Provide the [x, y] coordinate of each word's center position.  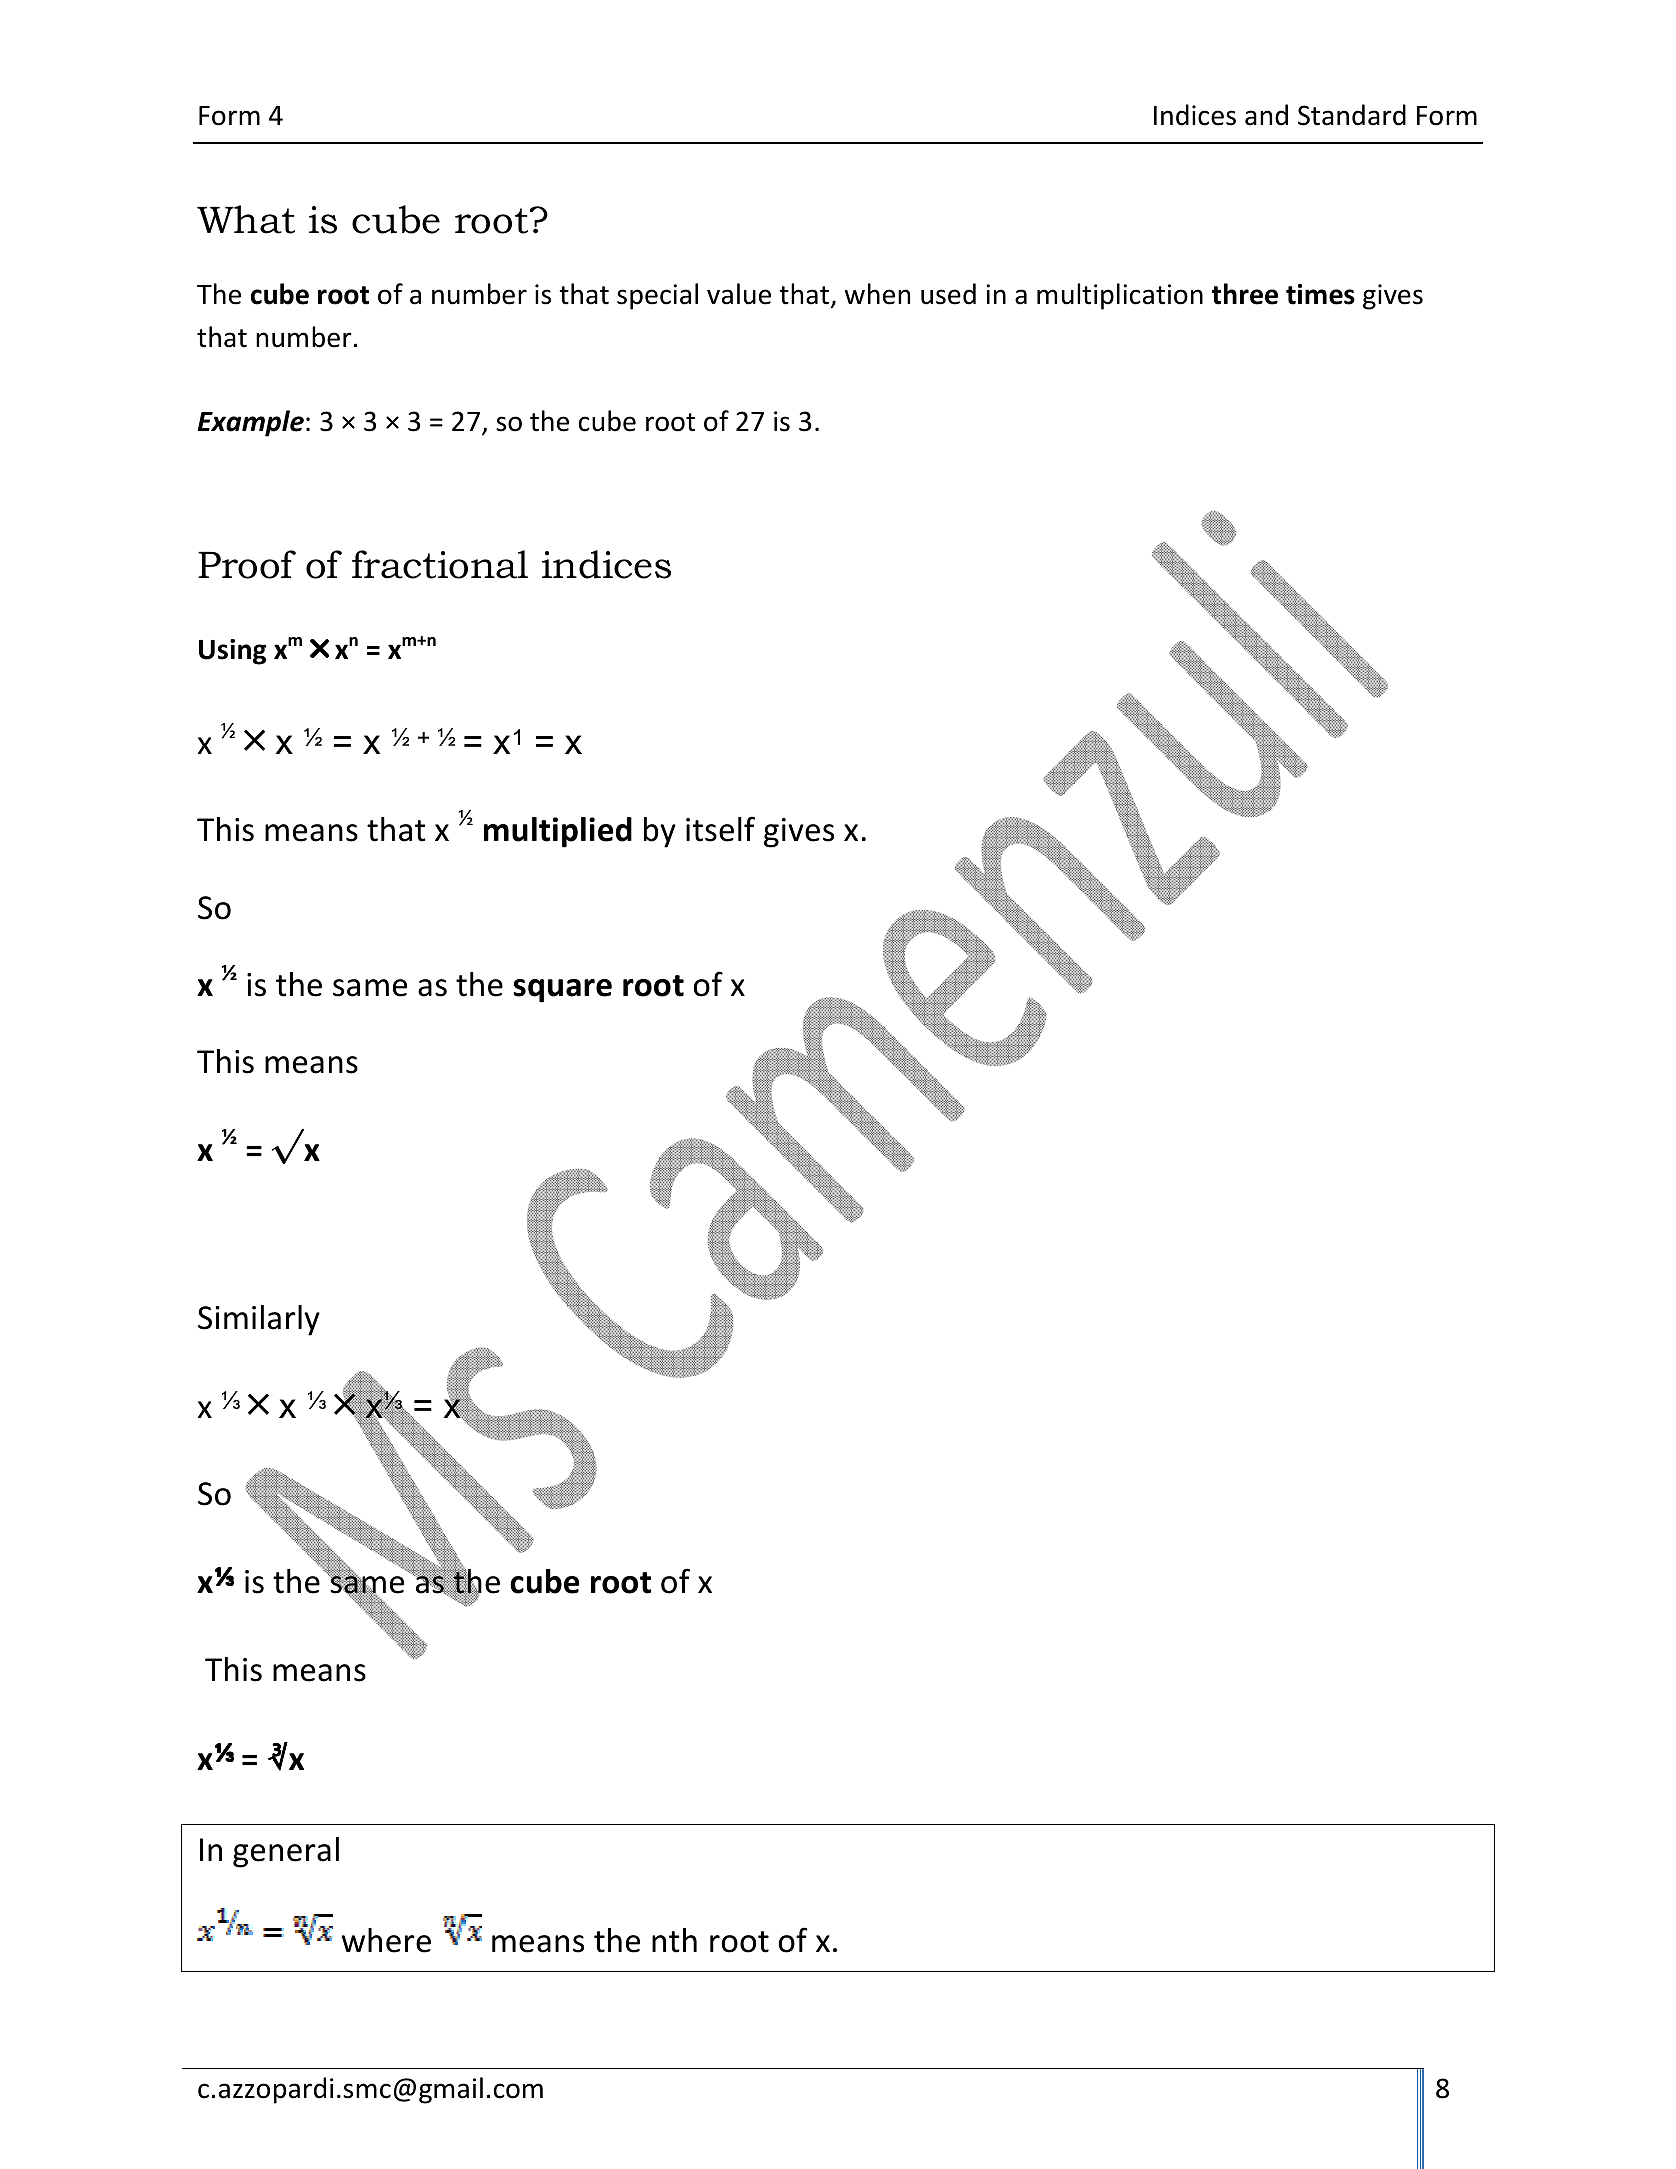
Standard [1352, 115]
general [286, 1852]
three [1245, 294]
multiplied [558, 832]
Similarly [259, 1320]
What [246, 219]
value [739, 294]
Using [232, 652]
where [386, 1940]
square [562, 991]
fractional [440, 564]
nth [674, 1940]
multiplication [1120, 296]
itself [720, 829]
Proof [247, 564]
